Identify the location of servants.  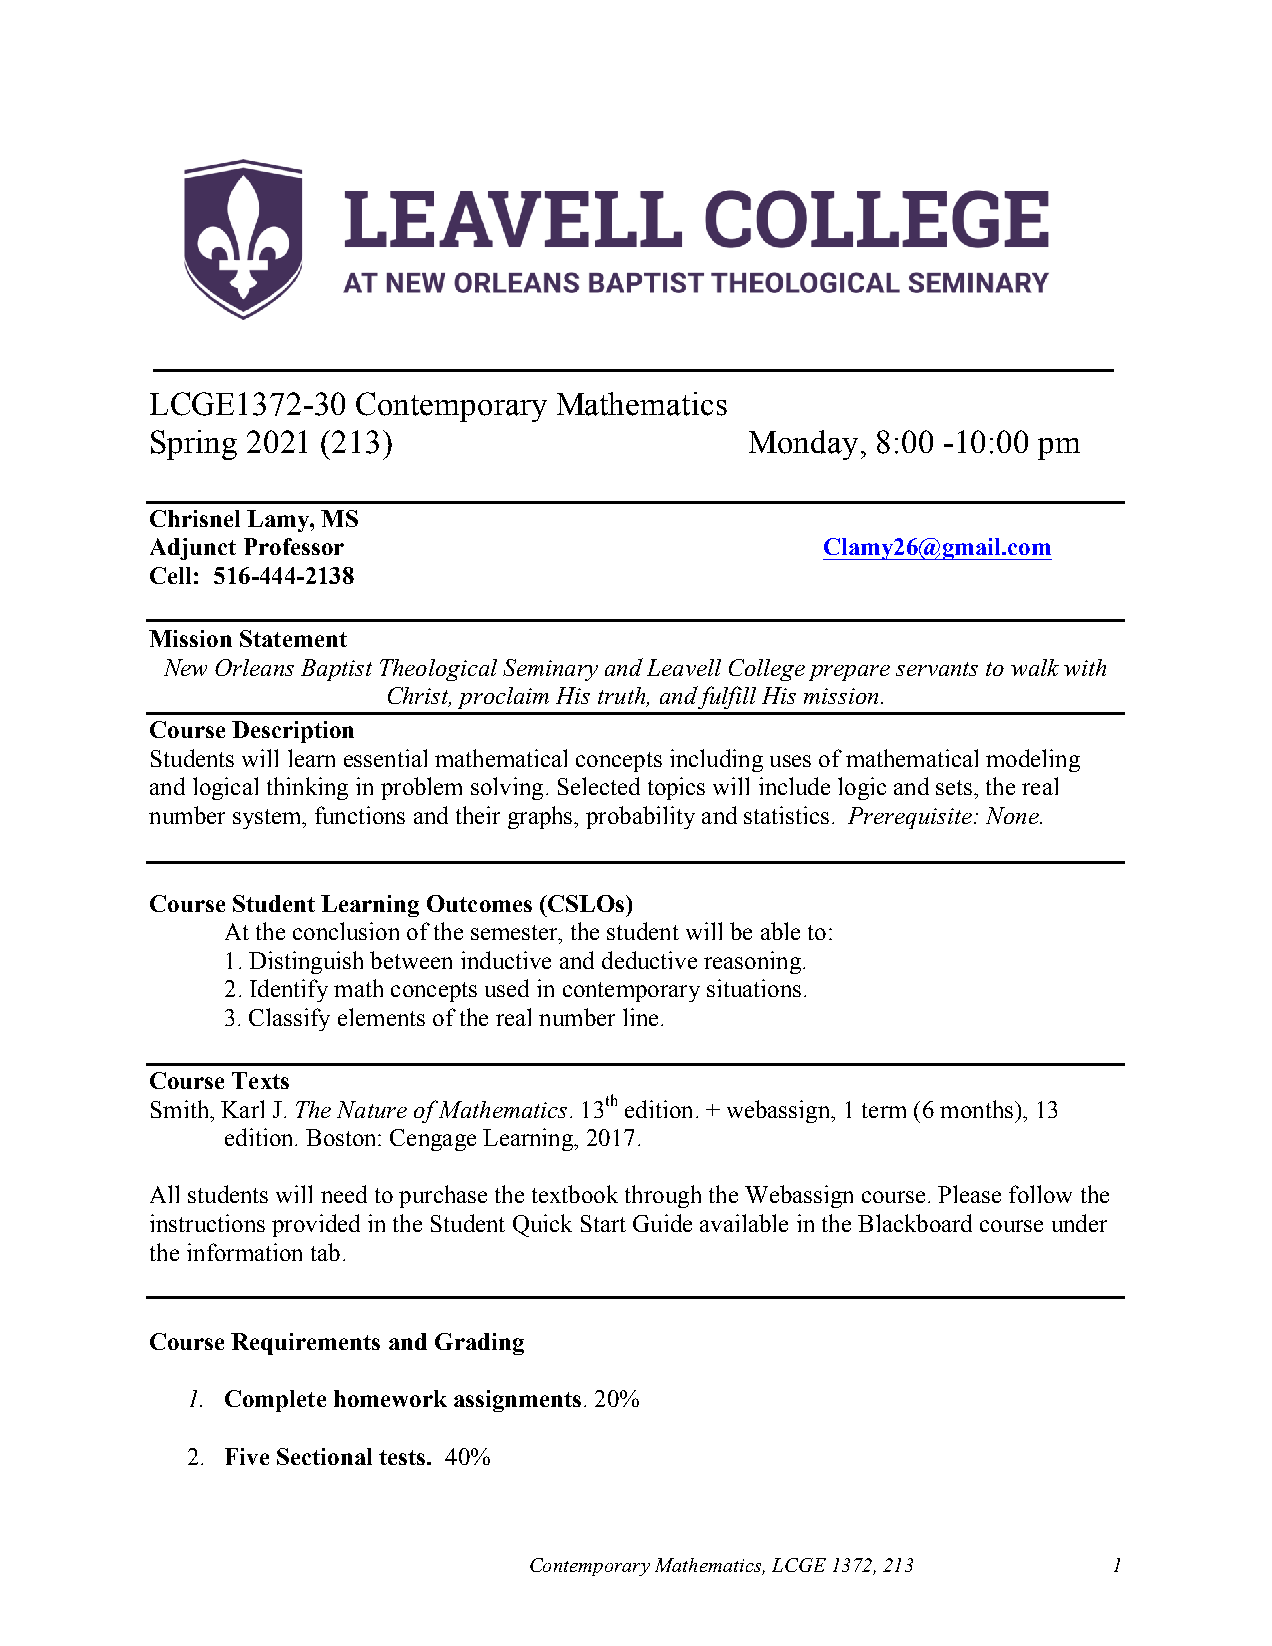
(937, 669).
